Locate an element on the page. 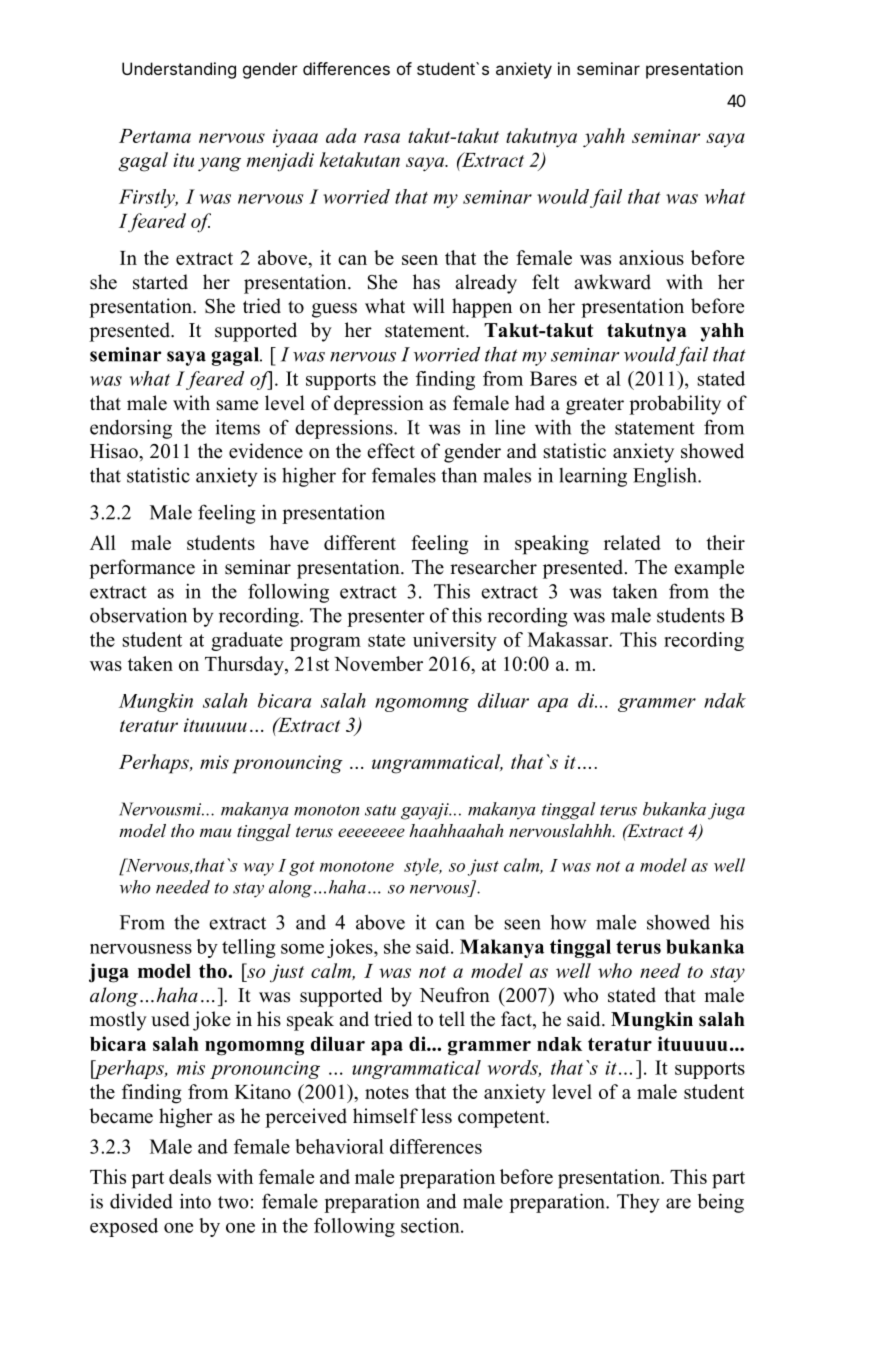 The width and height of the document is (894, 1372). Understanding is located at coordinates (179, 70).
